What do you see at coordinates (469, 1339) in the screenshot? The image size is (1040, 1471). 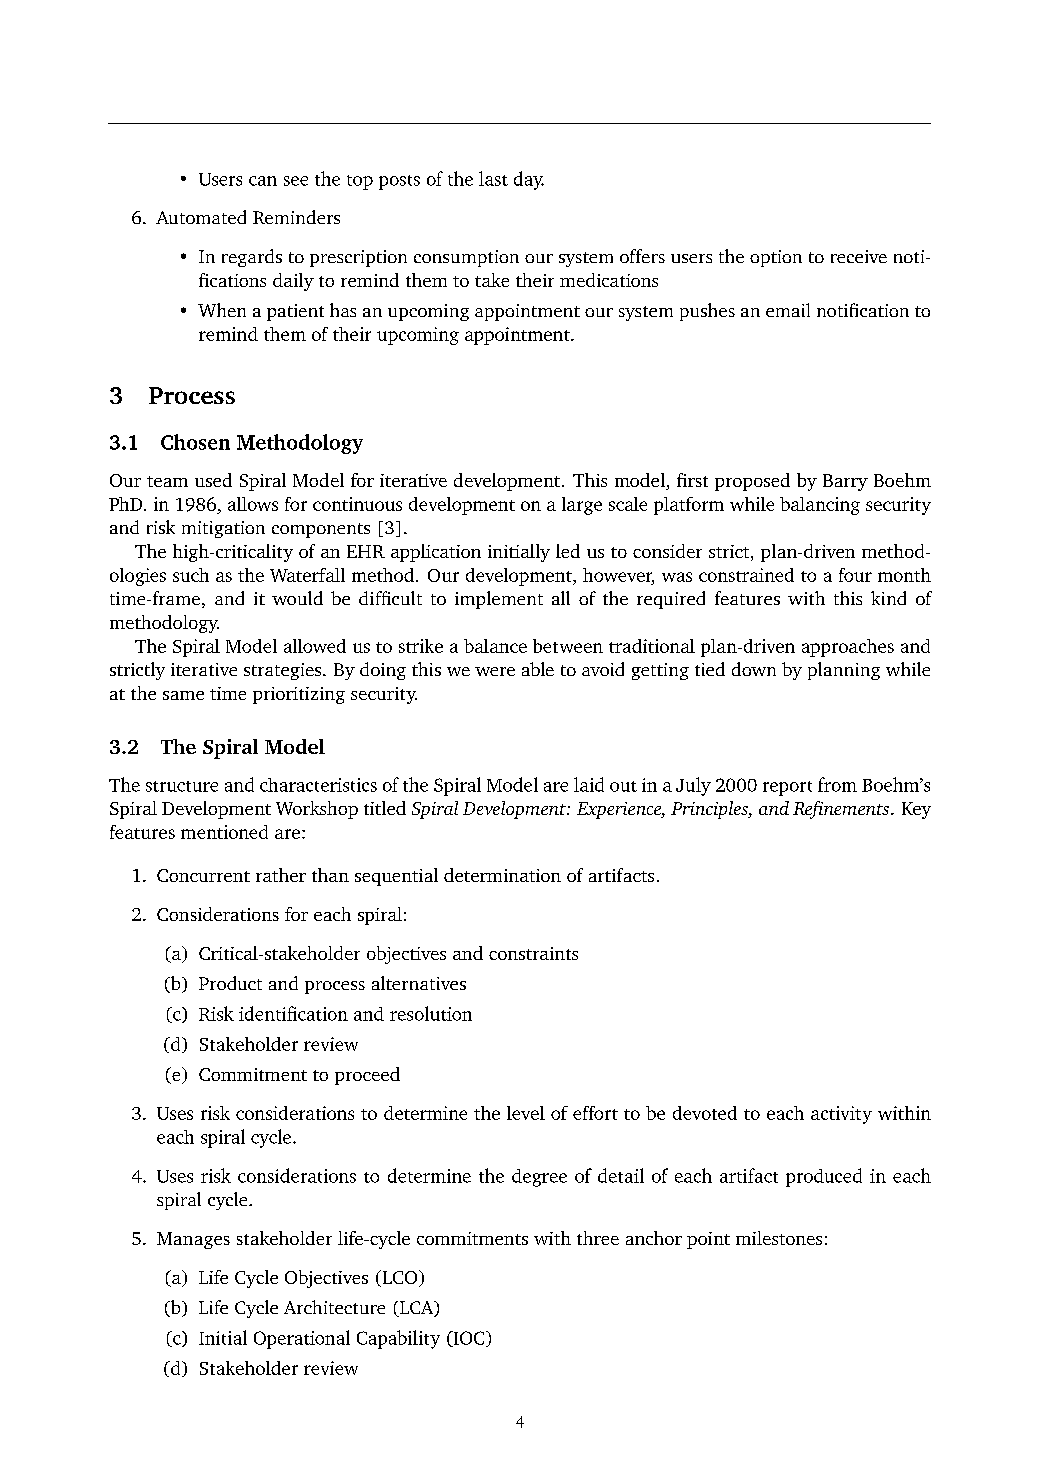 I see `IOC` at bounding box center [469, 1339].
